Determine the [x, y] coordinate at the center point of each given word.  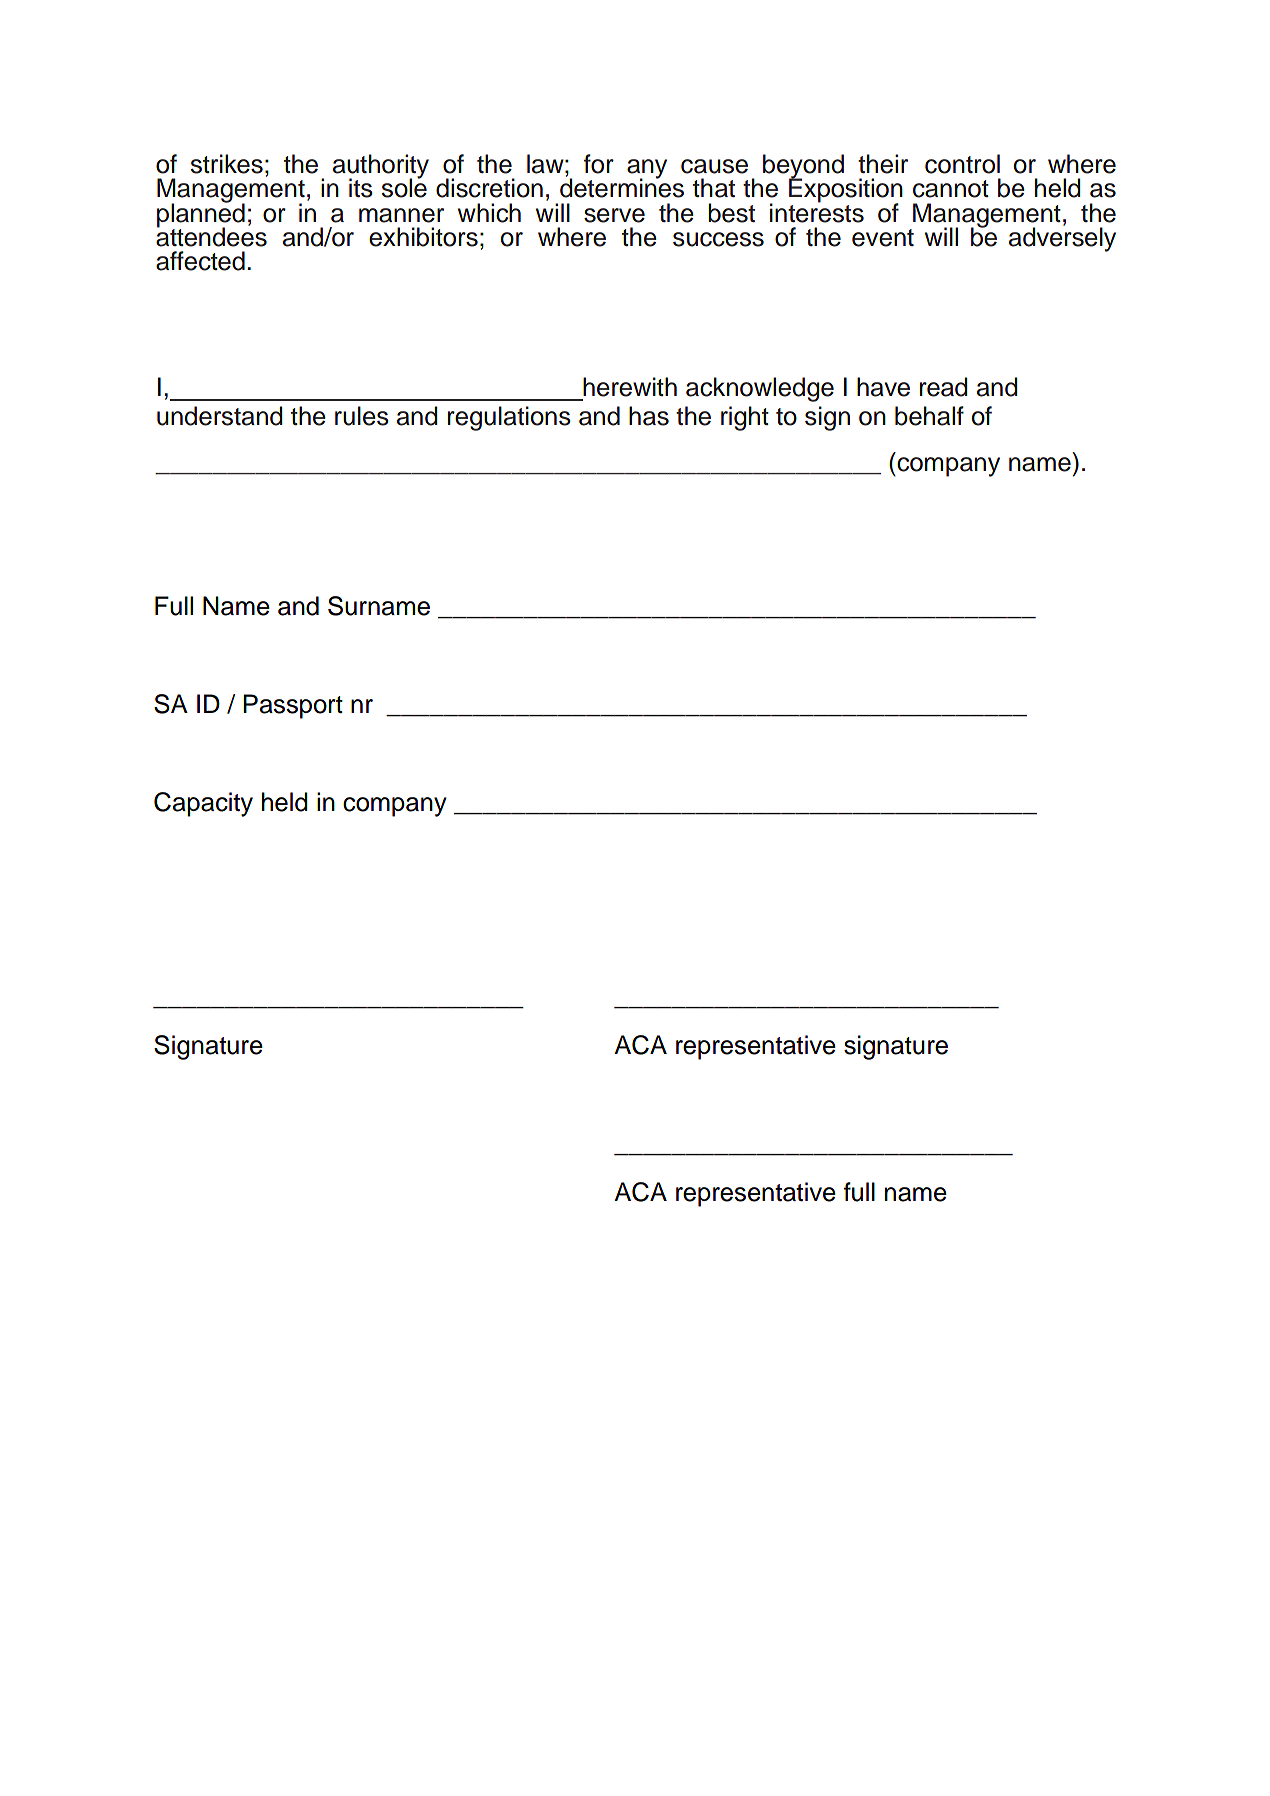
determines [622, 187]
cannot [951, 189]
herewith [630, 387]
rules [362, 416]
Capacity [203, 804]
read [944, 387]
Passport [293, 706]
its [361, 188]
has [649, 416]
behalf [929, 416]
